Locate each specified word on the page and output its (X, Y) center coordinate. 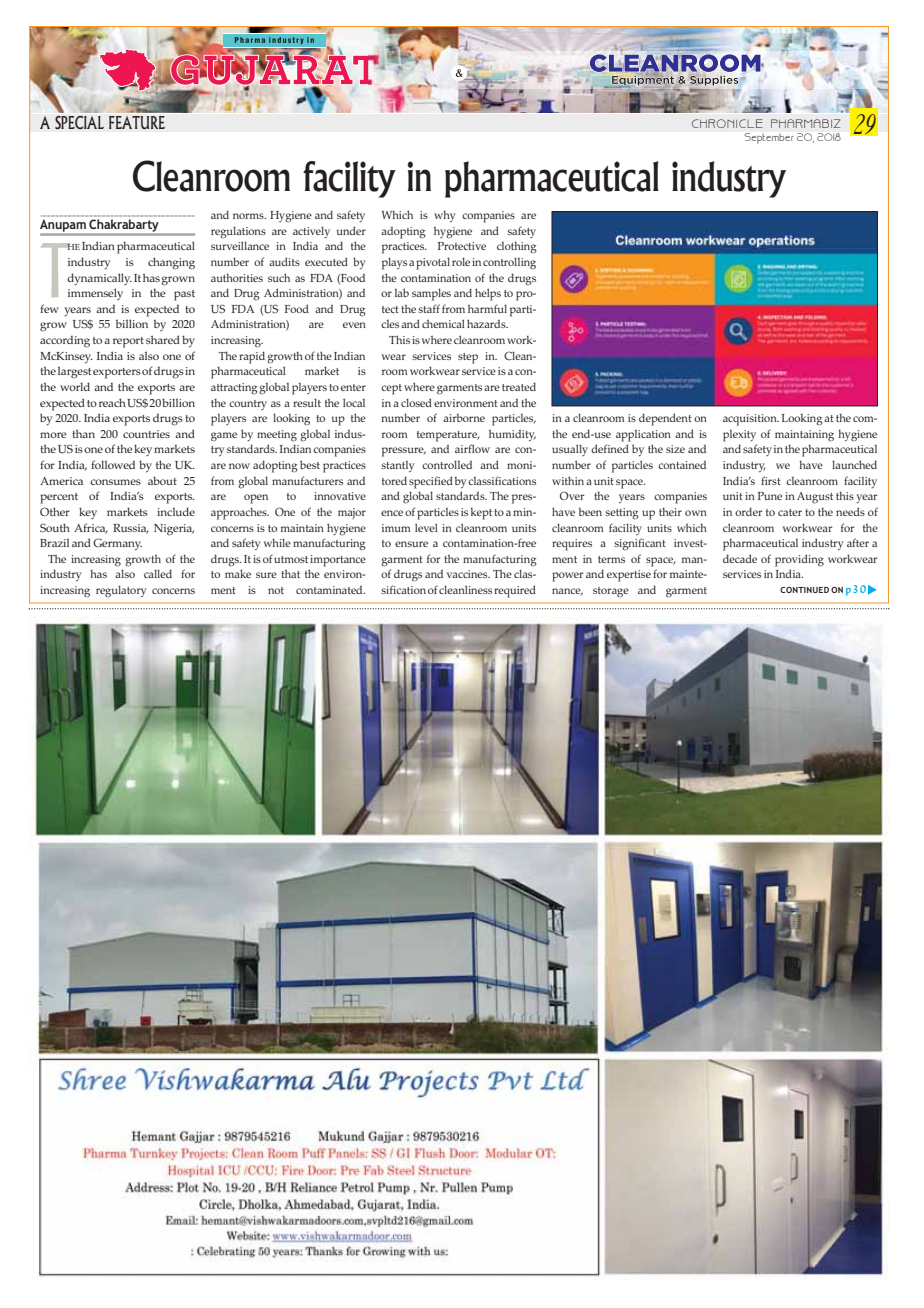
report (128, 342)
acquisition (751, 420)
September (769, 138)
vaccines (468, 574)
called (158, 573)
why (445, 216)
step (468, 358)
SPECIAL (79, 122)
